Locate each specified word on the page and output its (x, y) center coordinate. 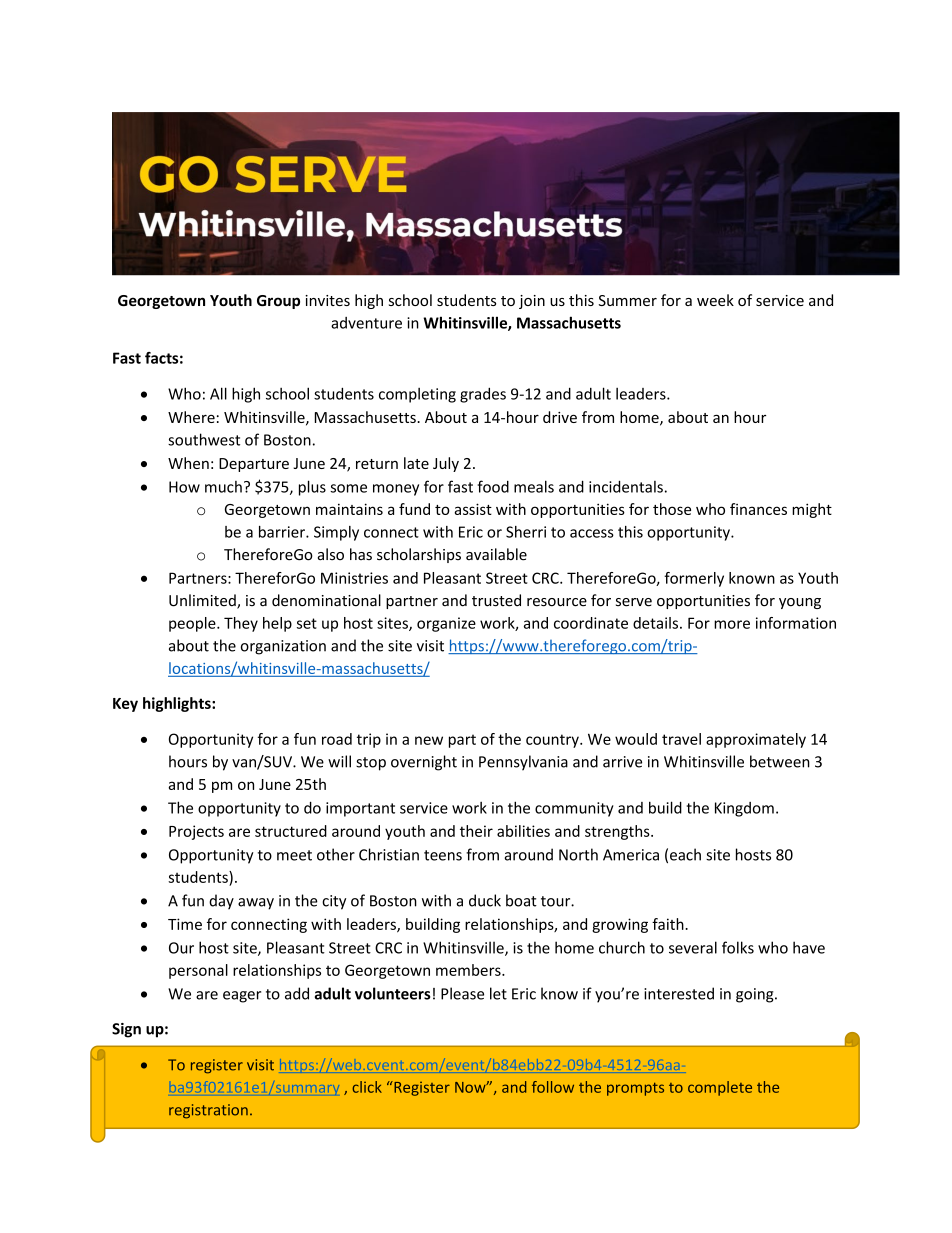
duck (485, 900)
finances (758, 509)
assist (473, 509)
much (223, 487)
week (715, 300)
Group (278, 302)
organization (283, 647)
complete (720, 1088)
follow (553, 1087)
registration (208, 1111)
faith (669, 924)
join (532, 302)
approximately (756, 740)
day (221, 902)
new (429, 740)
